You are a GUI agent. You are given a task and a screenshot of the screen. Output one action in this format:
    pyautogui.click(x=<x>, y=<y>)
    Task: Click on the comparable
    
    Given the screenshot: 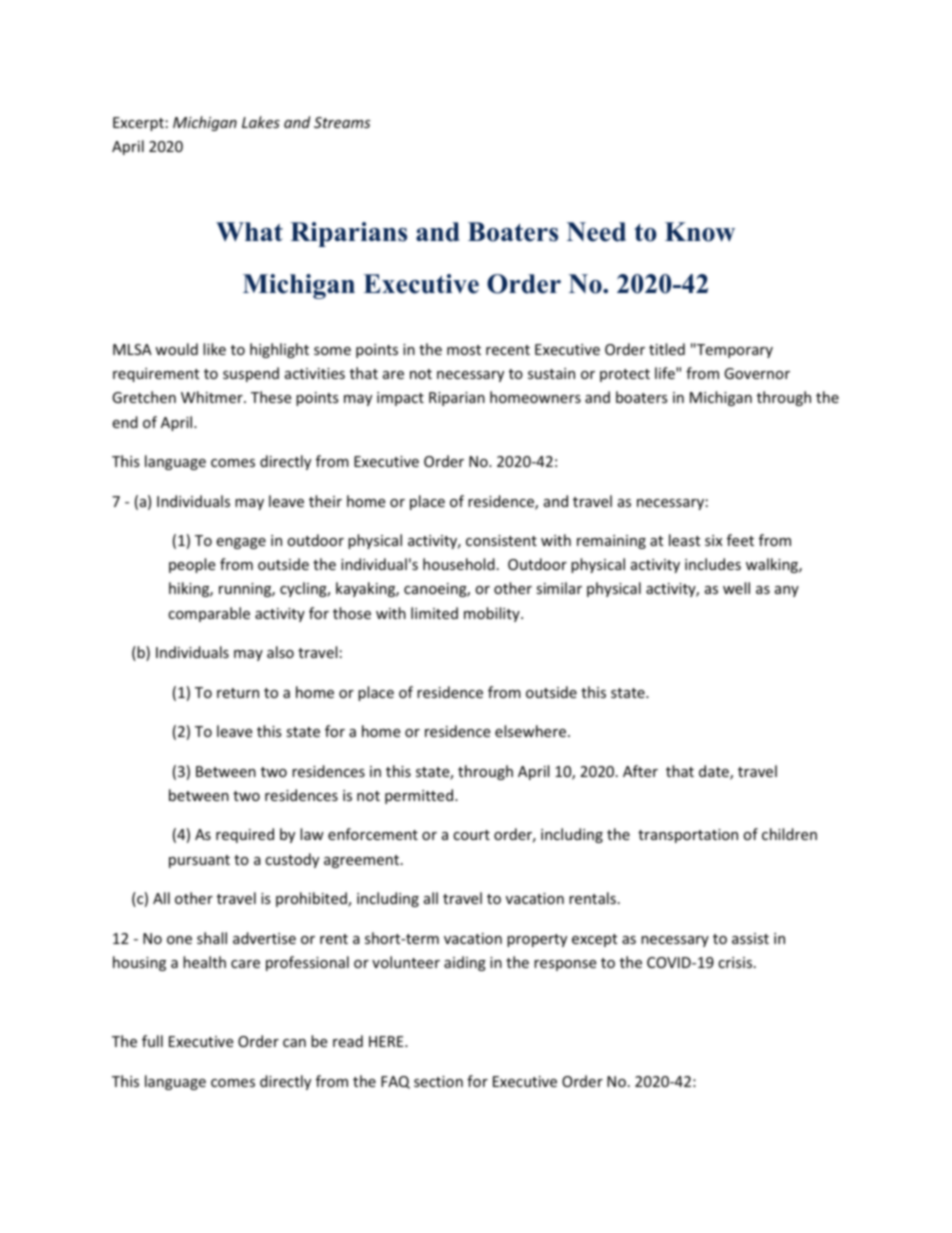 What is the action you would take?
    pyautogui.click(x=209, y=614)
